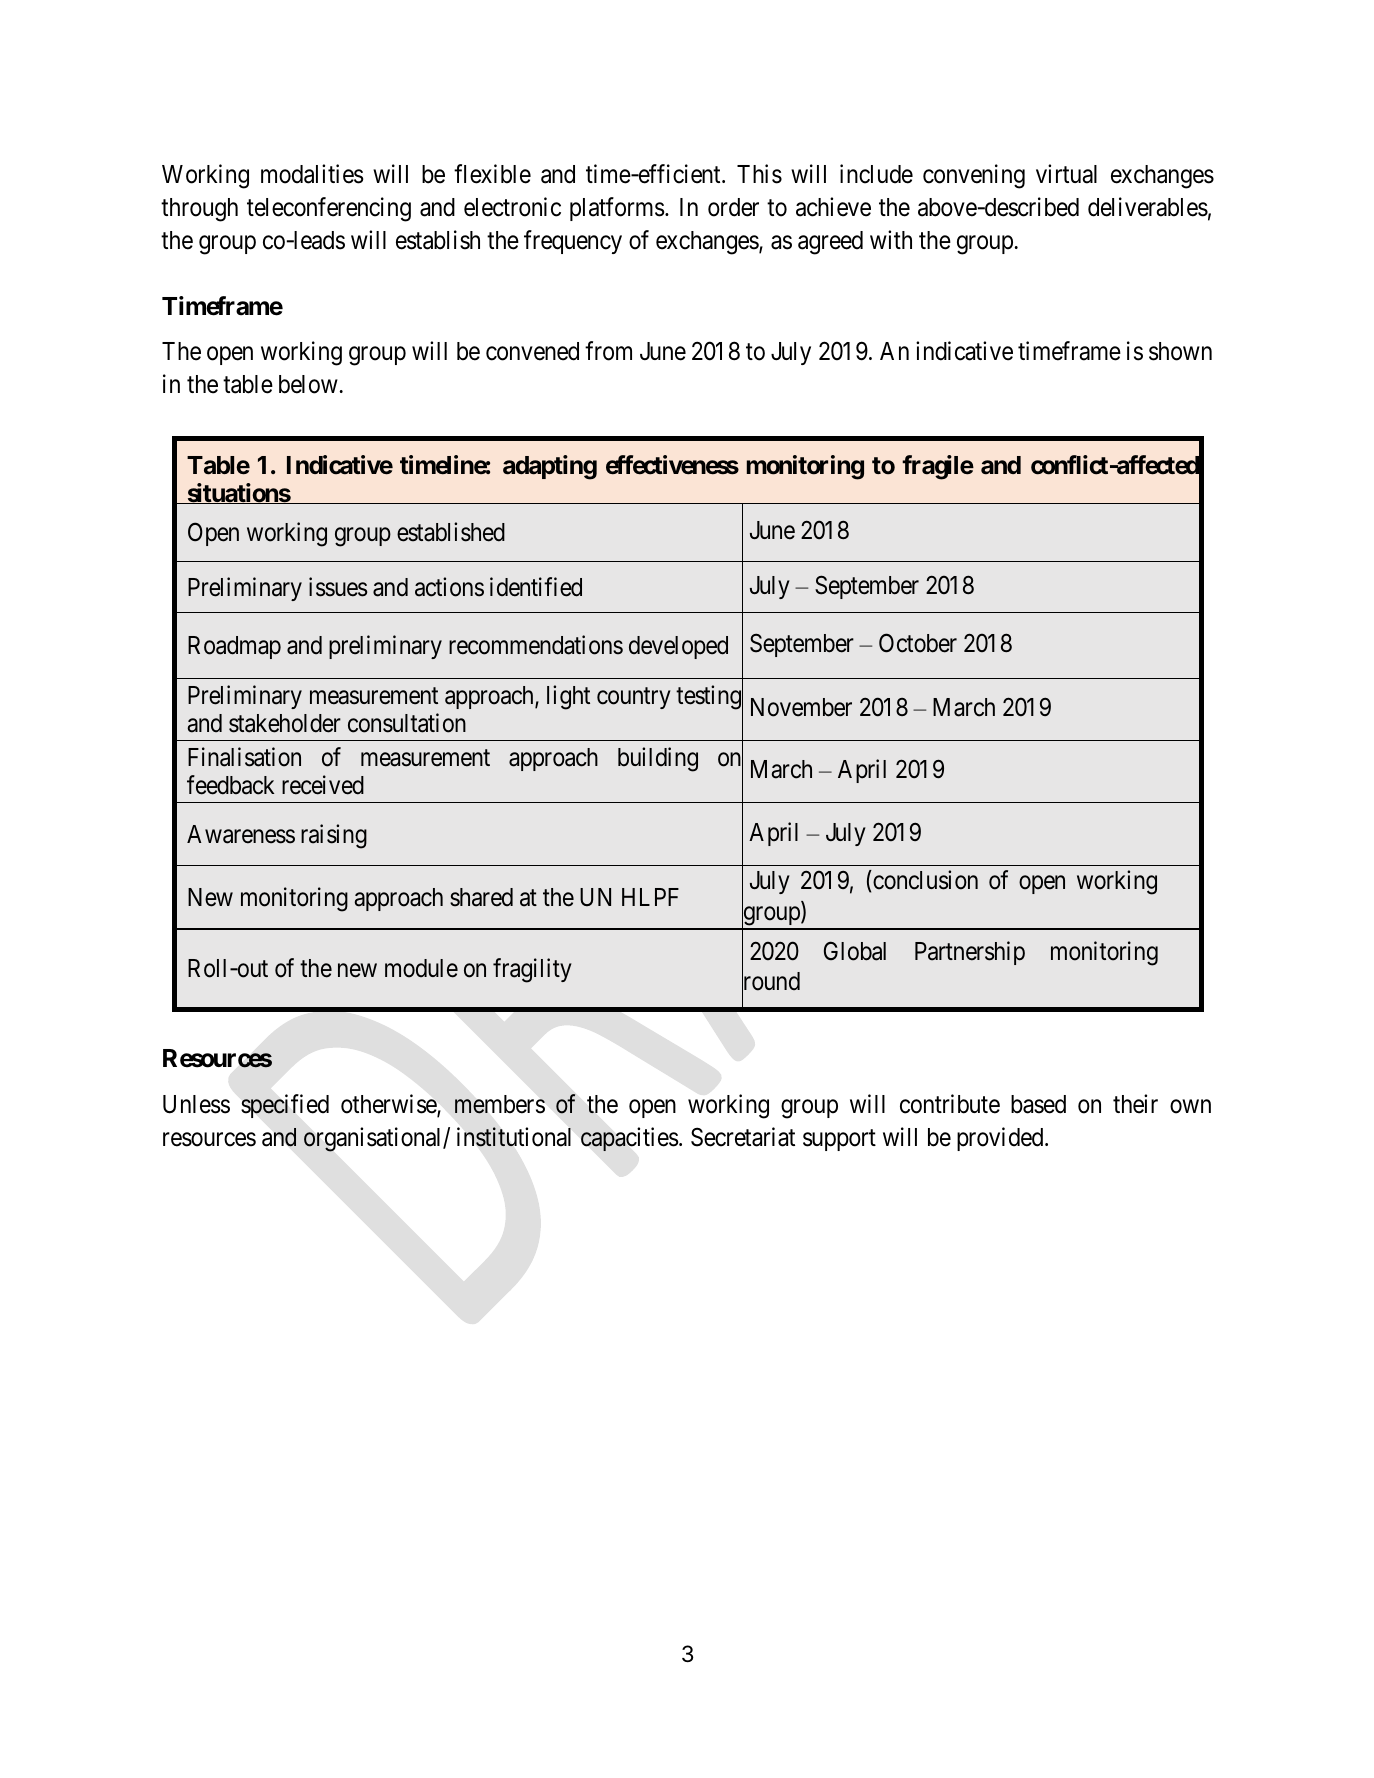 The image size is (1374, 1778). Describe the element at coordinates (918, 643) in the screenshot. I see `October` at that location.
